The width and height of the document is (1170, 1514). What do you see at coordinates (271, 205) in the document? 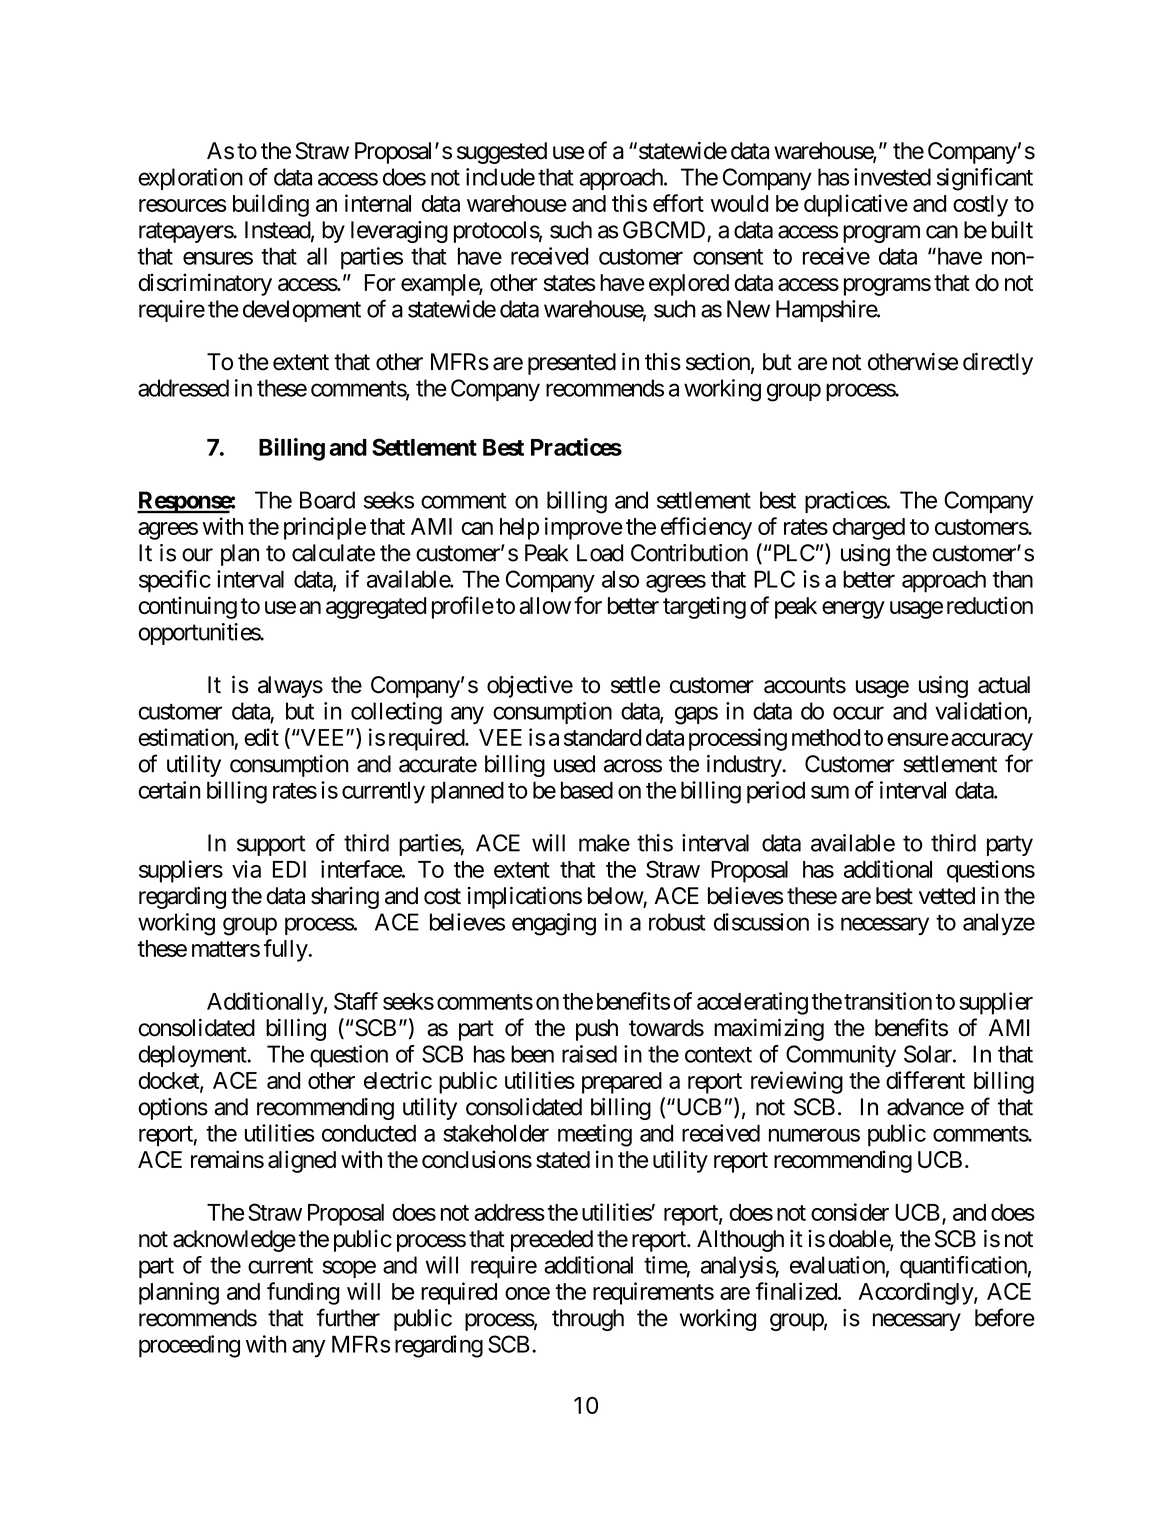
I see `building` at bounding box center [271, 205].
